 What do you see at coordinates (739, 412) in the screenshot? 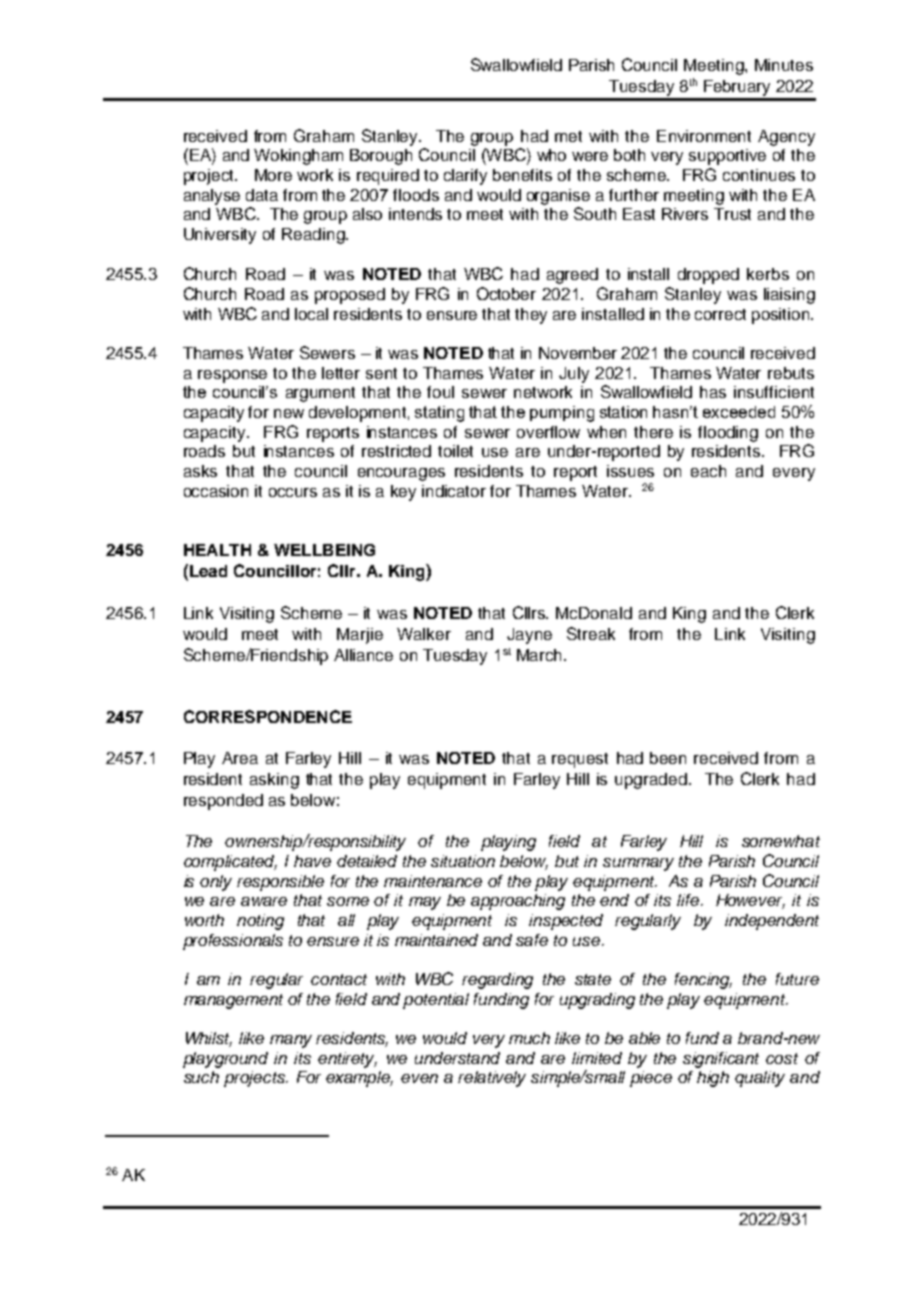
I see `exceeded` at bounding box center [739, 412].
